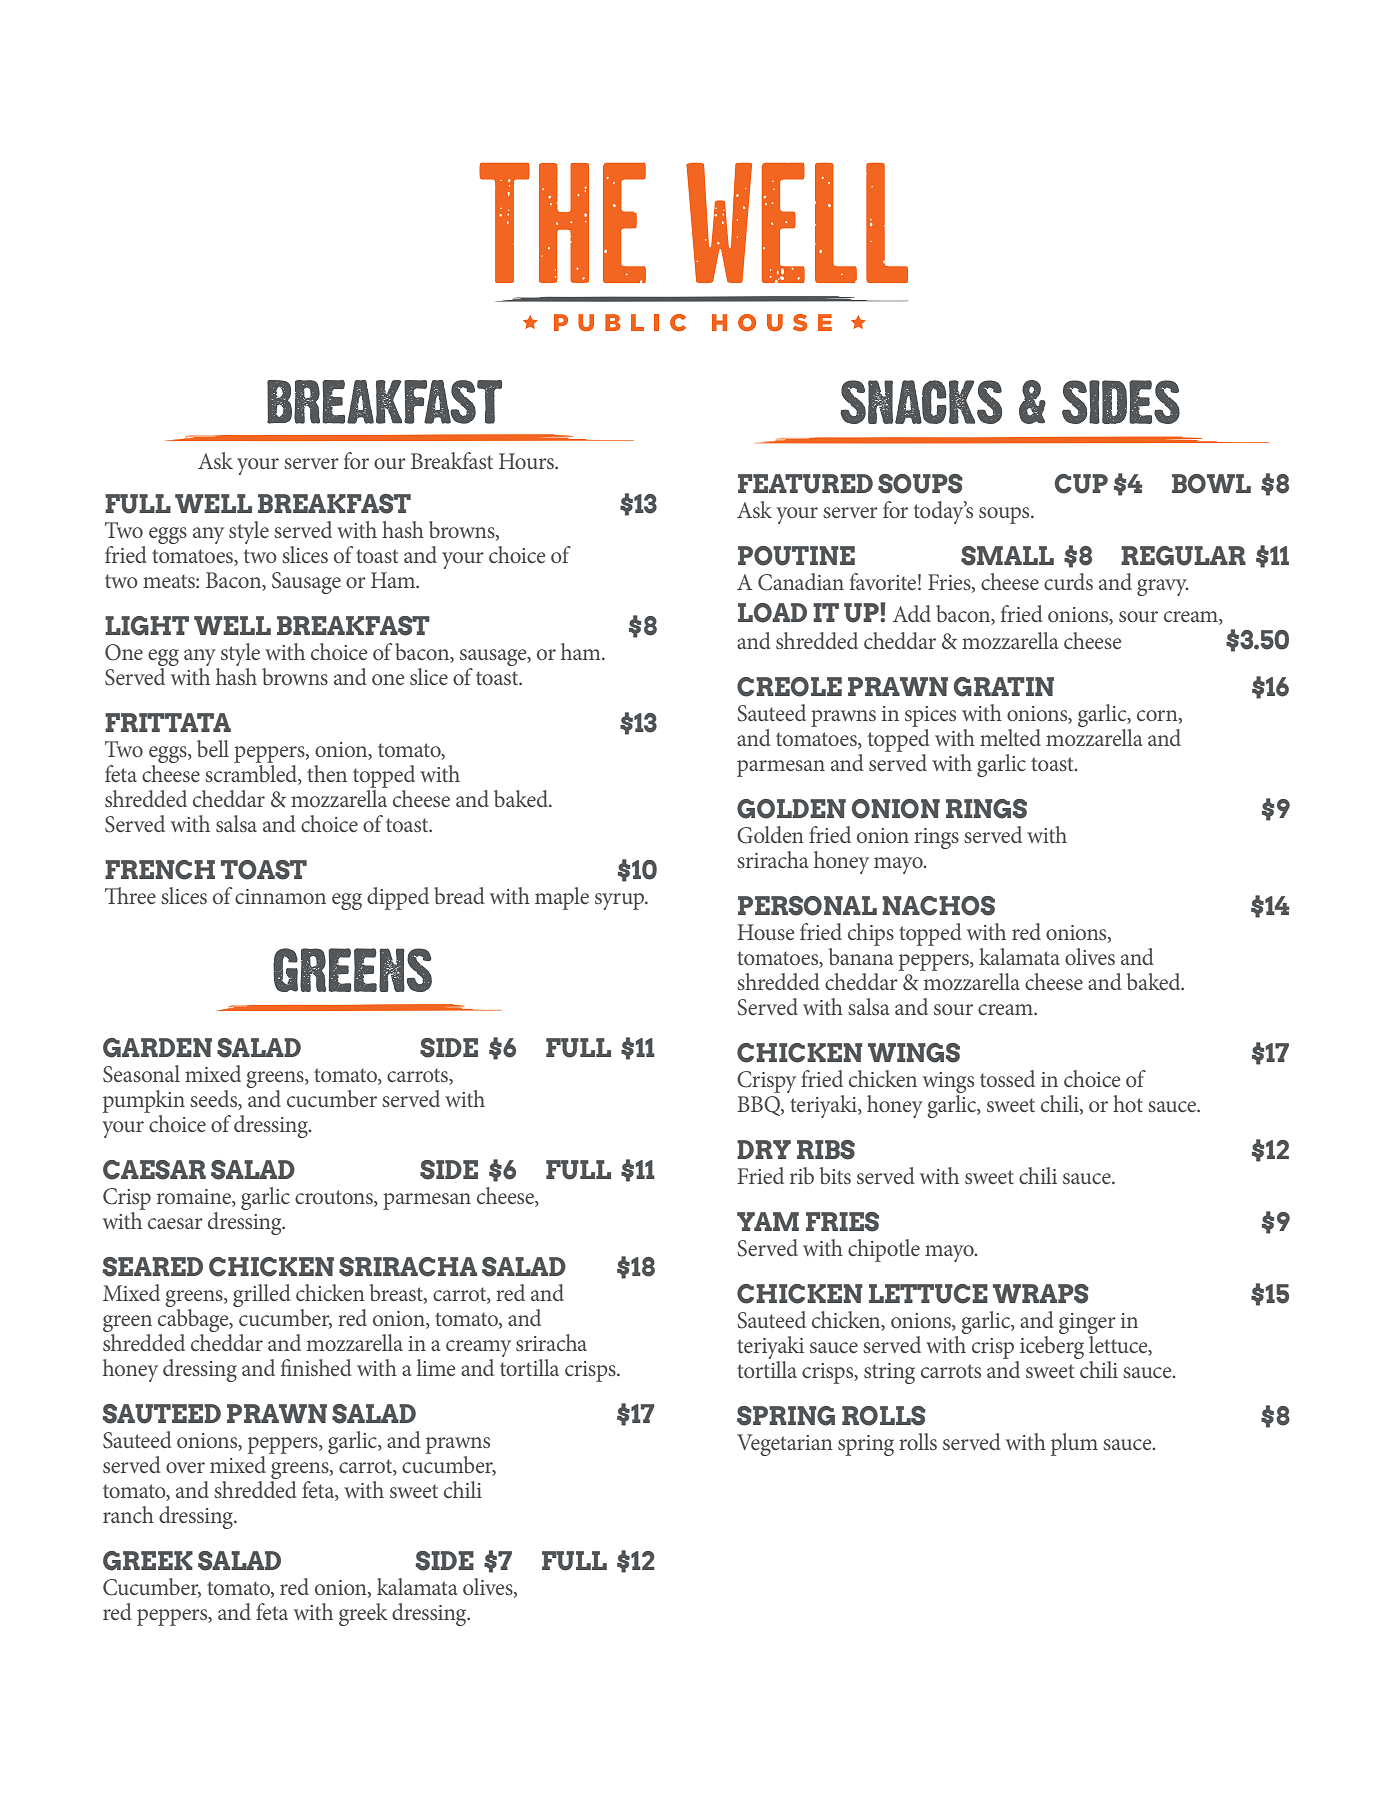  I want to click on House, so click(766, 932).
